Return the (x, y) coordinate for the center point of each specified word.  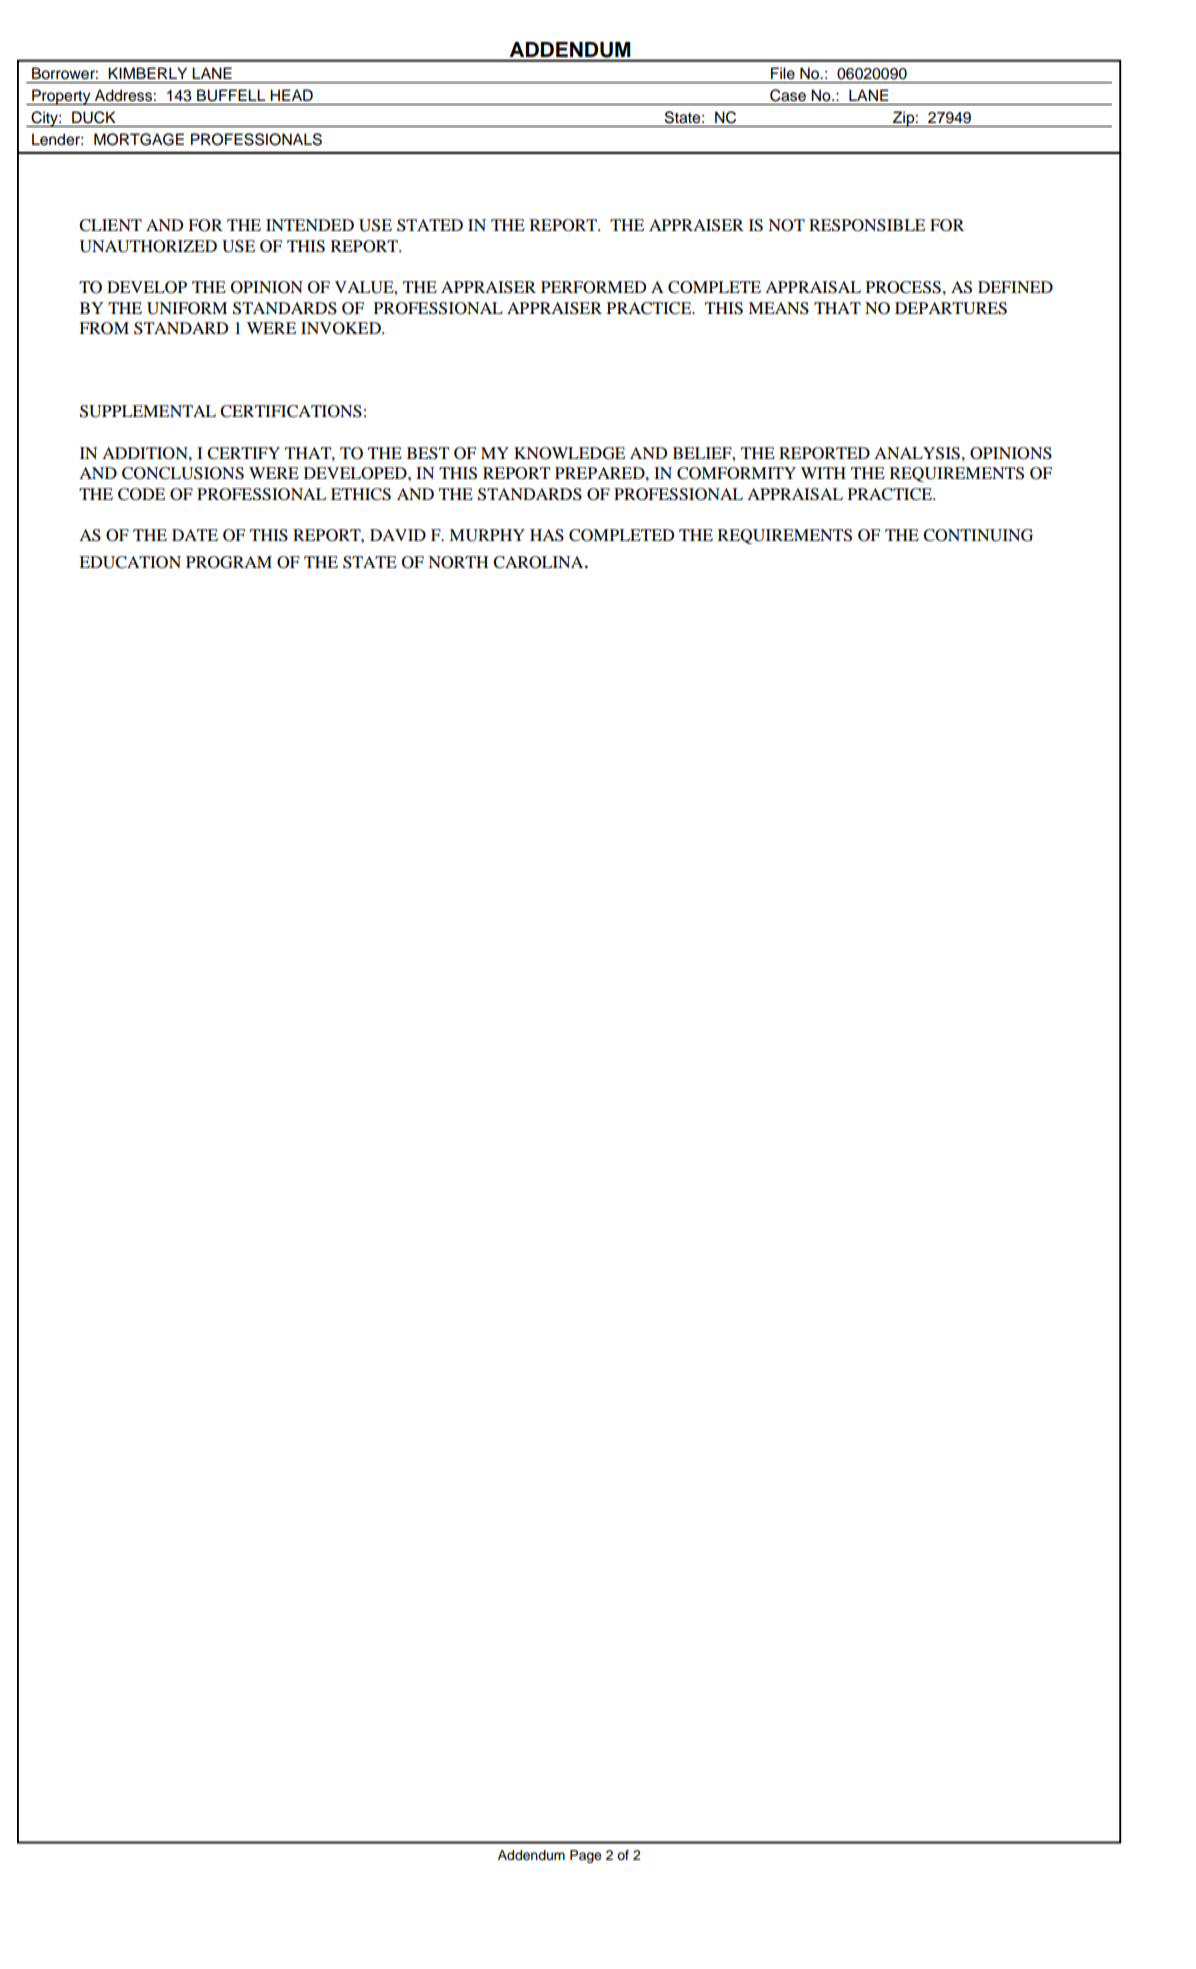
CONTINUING (978, 535)
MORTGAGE (139, 139)
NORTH (458, 562)
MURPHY (487, 535)
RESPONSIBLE (867, 225)
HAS (547, 535)
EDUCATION (130, 562)
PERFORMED (593, 287)
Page (586, 1856)
